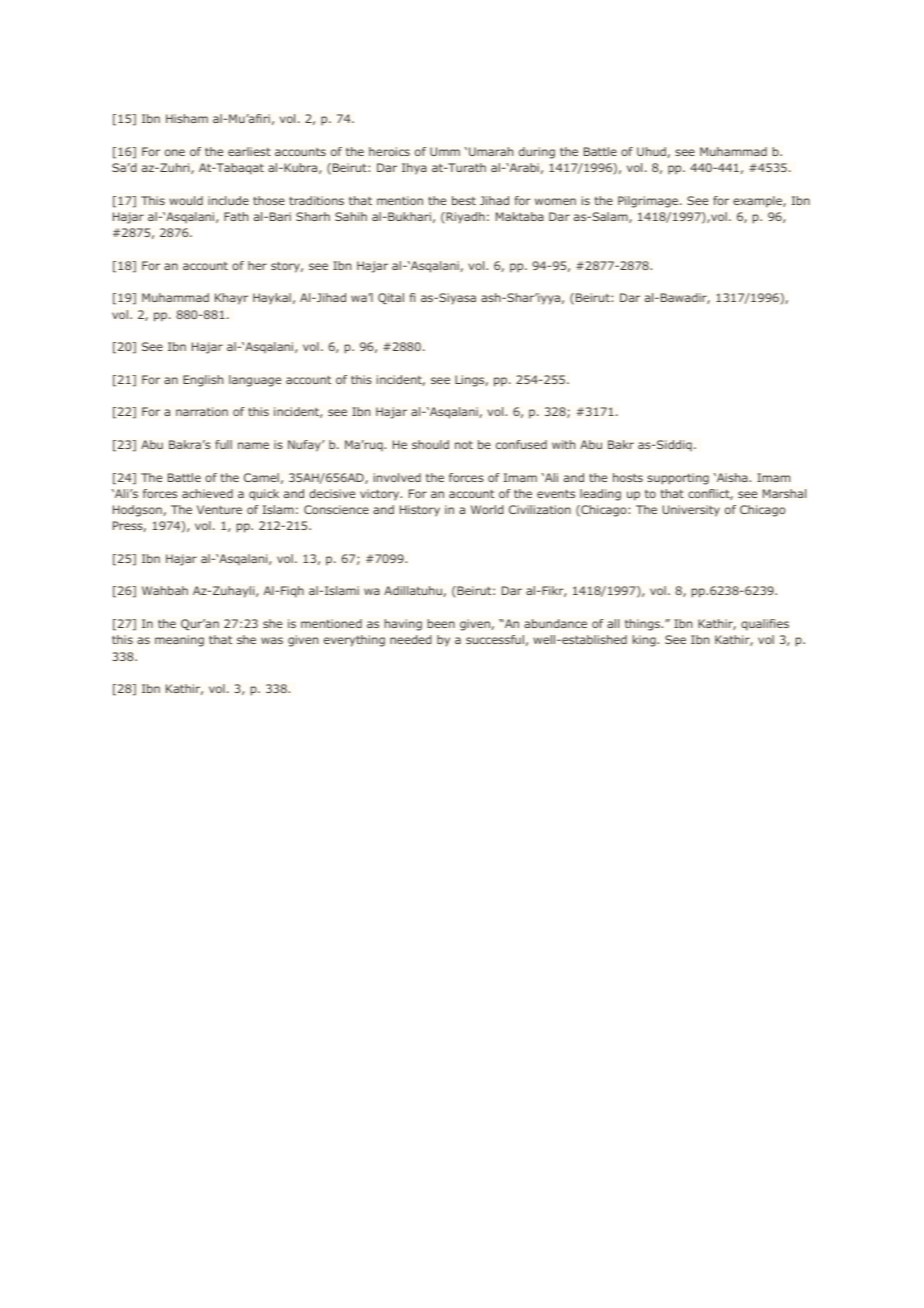  What do you see at coordinates (487, 509) in the screenshot?
I see `World` at bounding box center [487, 509].
